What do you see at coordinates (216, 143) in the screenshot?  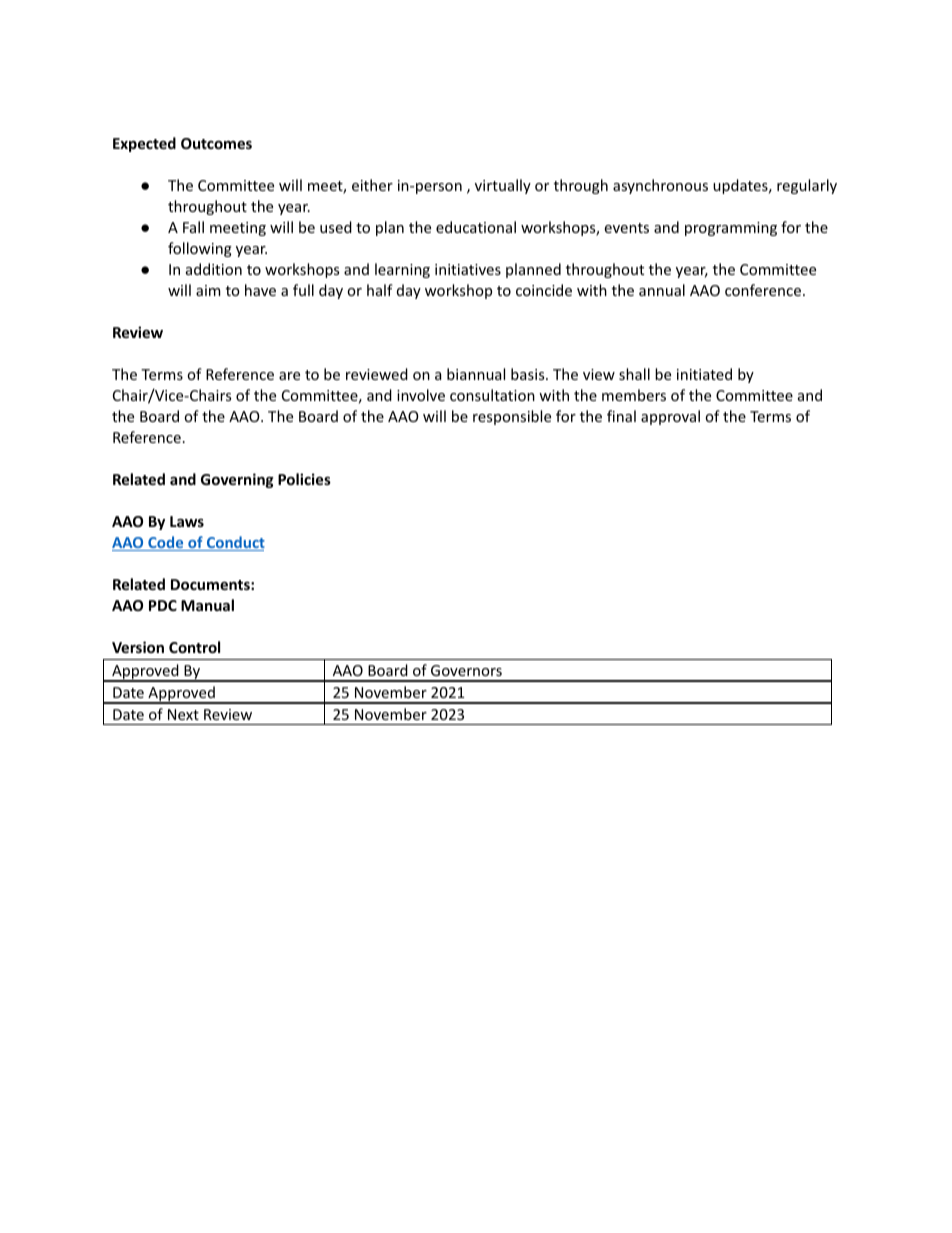 I see `Outcomes` at bounding box center [216, 143].
